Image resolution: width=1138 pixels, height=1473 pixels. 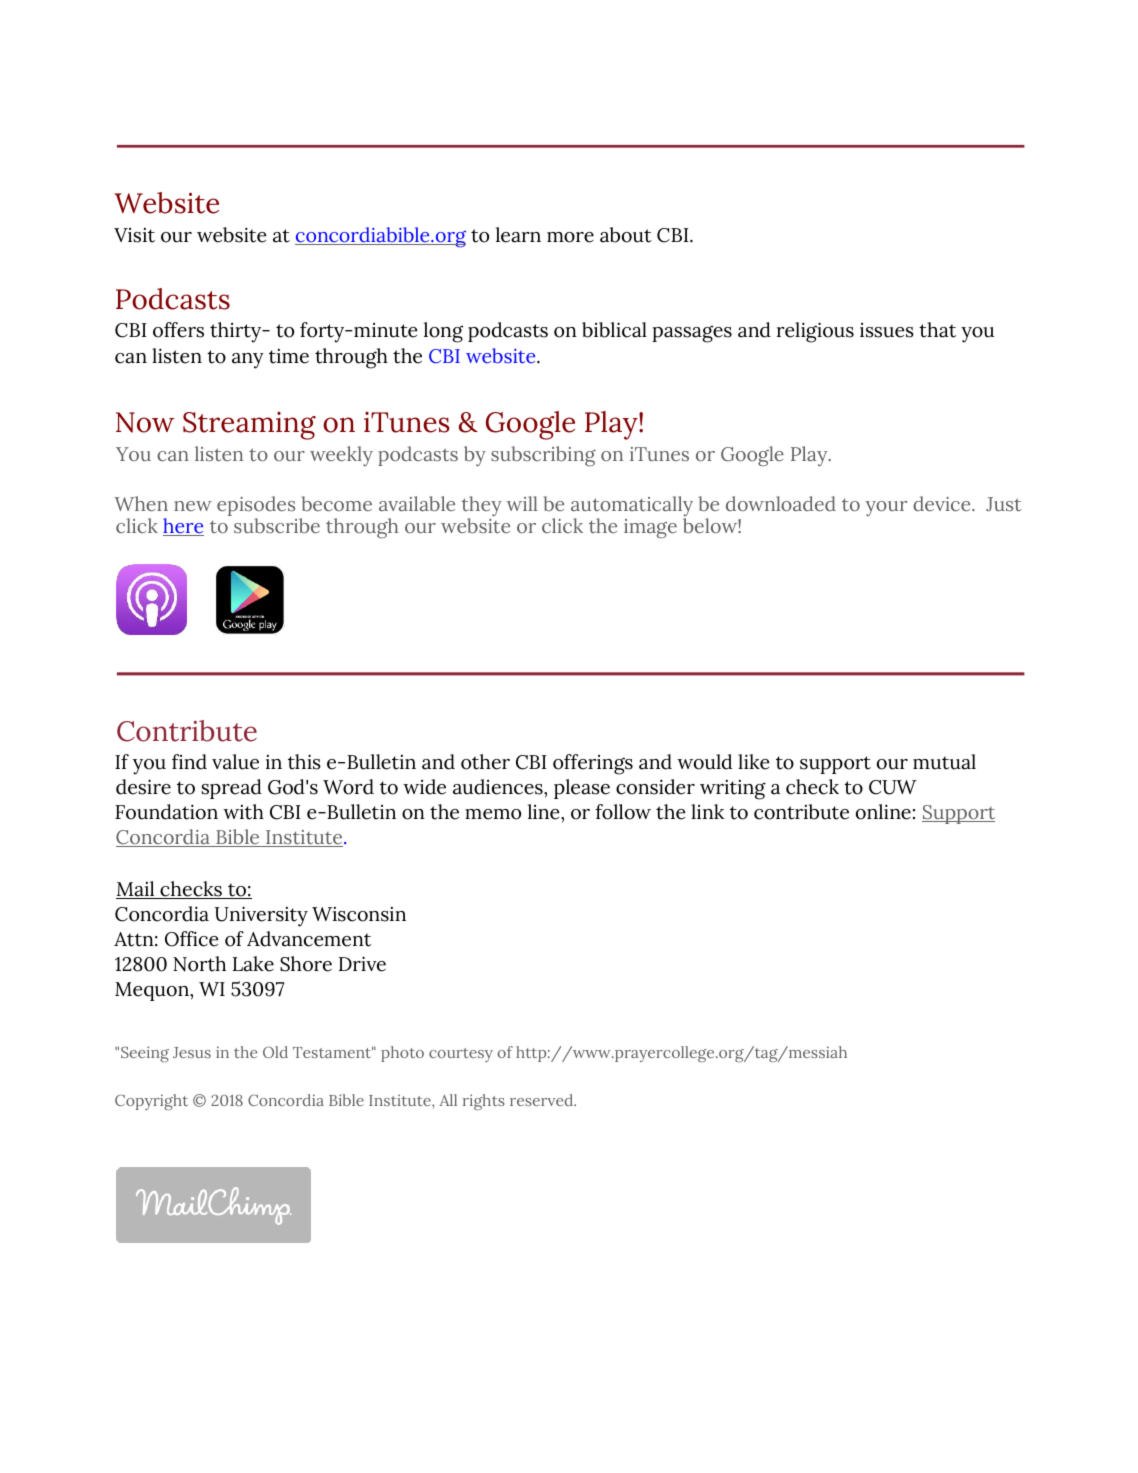 I want to click on device, so click(x=943, y=503).
